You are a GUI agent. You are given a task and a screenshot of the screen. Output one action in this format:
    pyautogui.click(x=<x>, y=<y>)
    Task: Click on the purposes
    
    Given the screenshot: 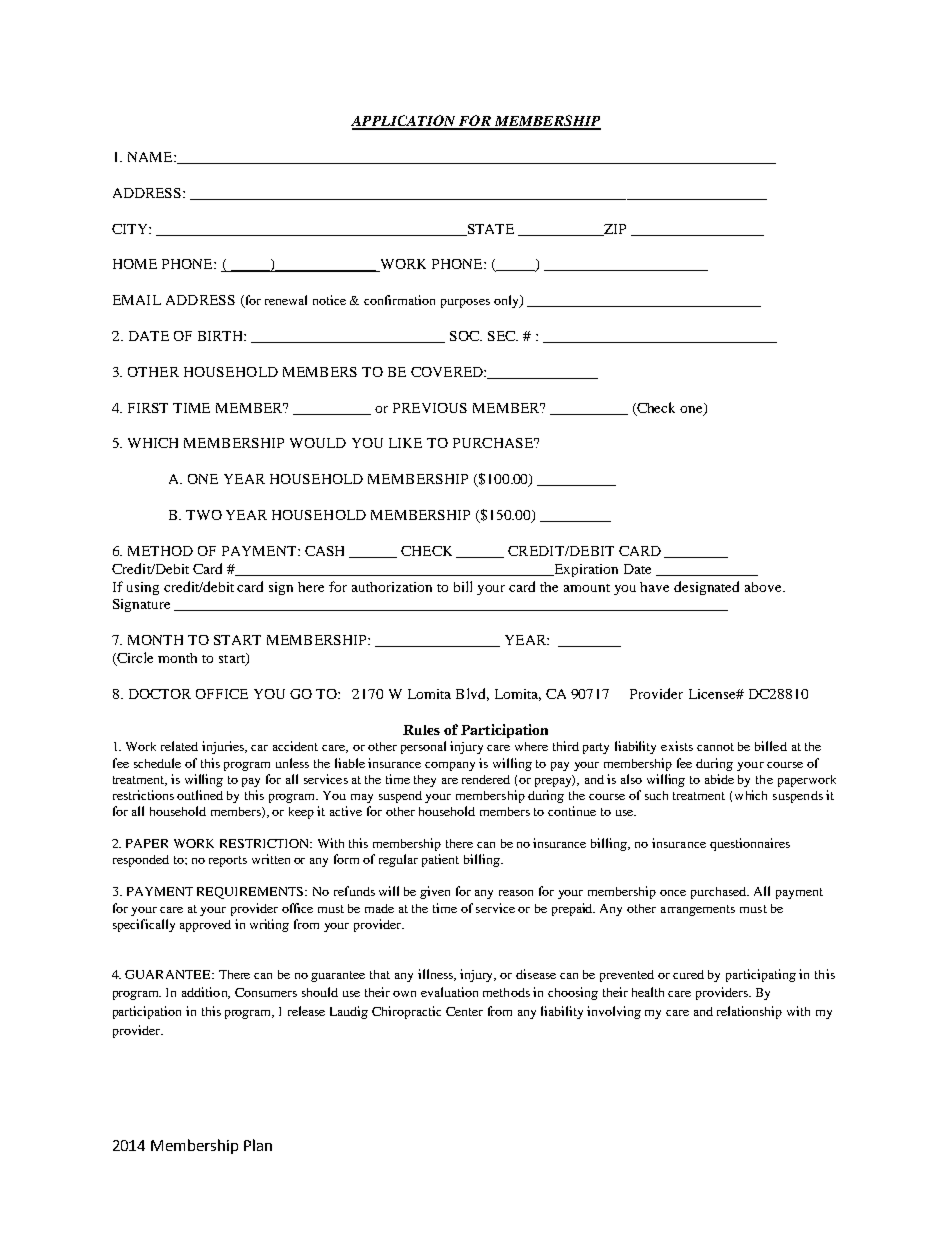 What is the action you would take?
    pyautogui.click(x=465, y=303)
